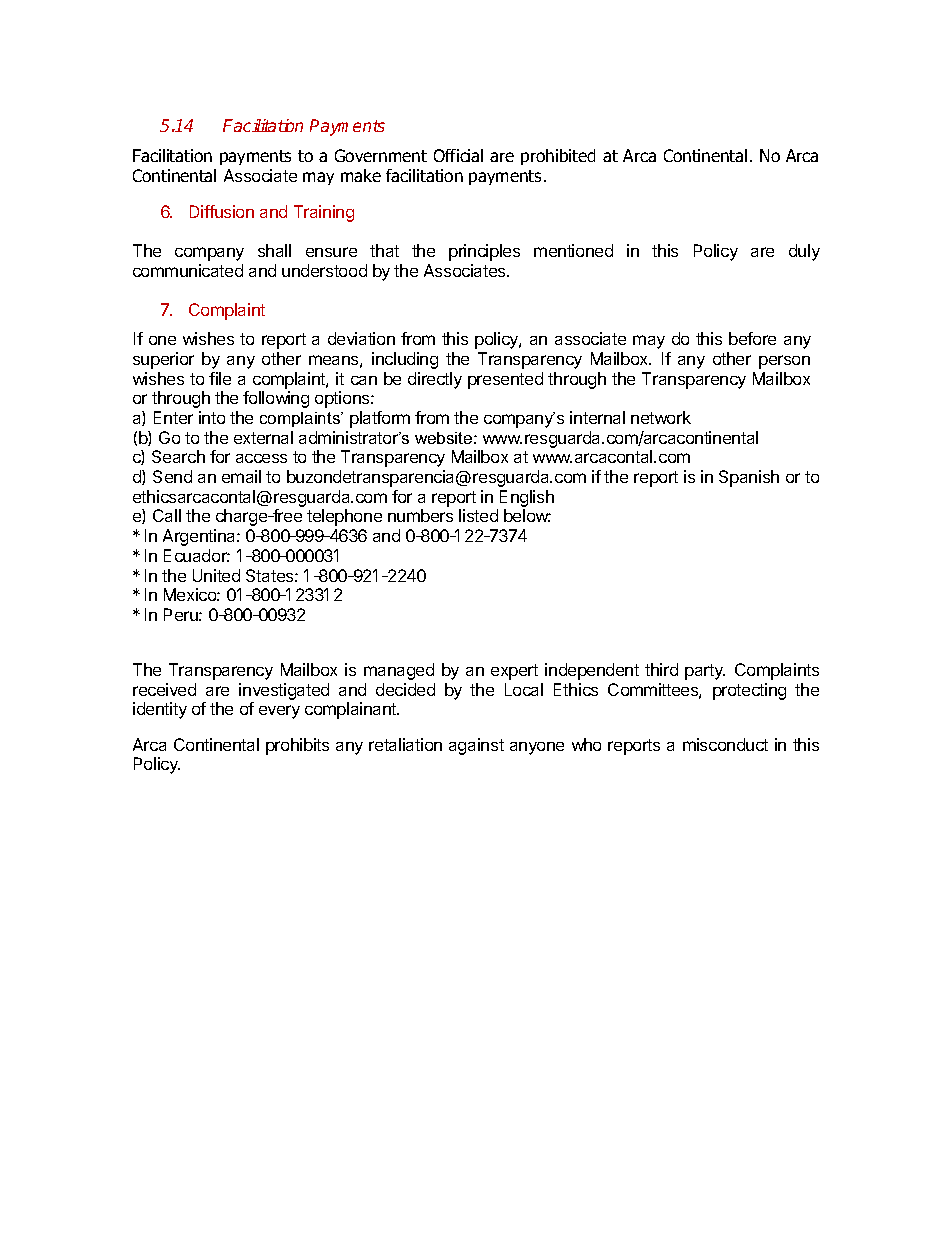  I want to click on prohibited, so click(558, 157).
